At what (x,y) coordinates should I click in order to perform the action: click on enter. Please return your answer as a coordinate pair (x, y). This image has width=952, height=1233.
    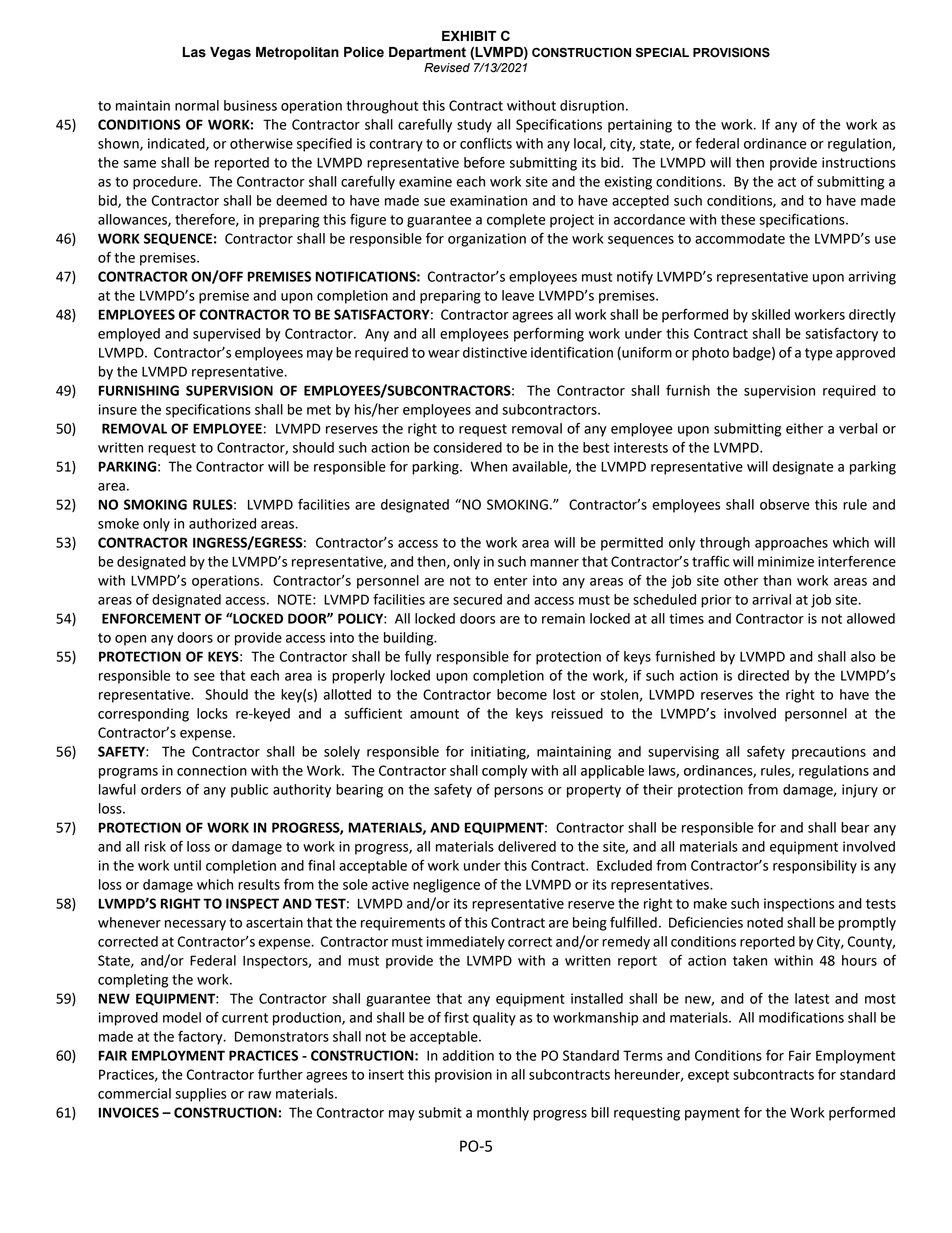
    Looking at the image, I should click on (511, 581).
